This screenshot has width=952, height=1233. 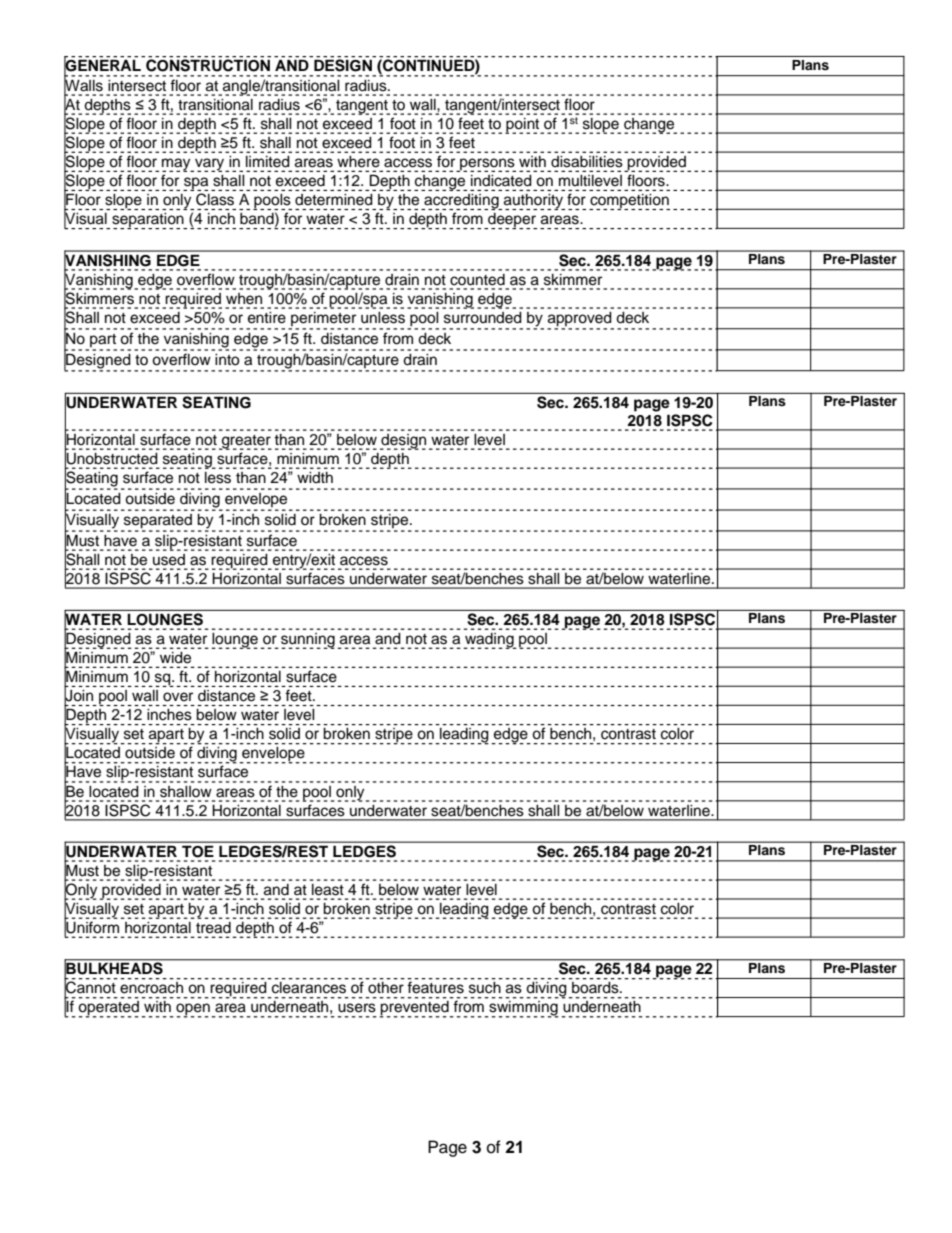 What do you see at coordinates (193, 1010) in the screenshot?
I see `open` at bounding box center [193, 1010].
